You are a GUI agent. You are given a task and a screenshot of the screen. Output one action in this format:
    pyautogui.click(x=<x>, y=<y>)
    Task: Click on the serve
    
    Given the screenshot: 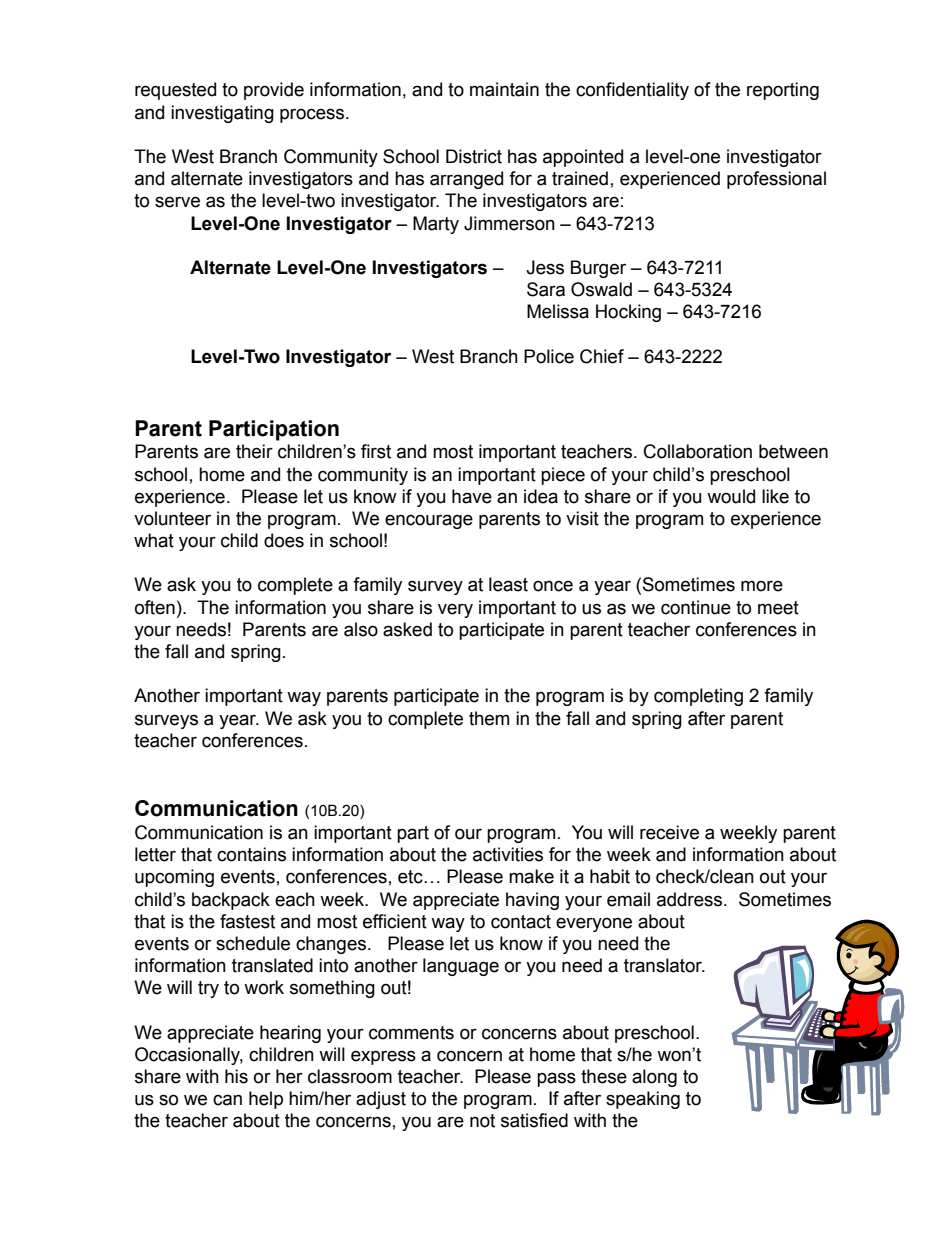 What is the action you would take?
    pyautogui.click(x=177, y=202)
